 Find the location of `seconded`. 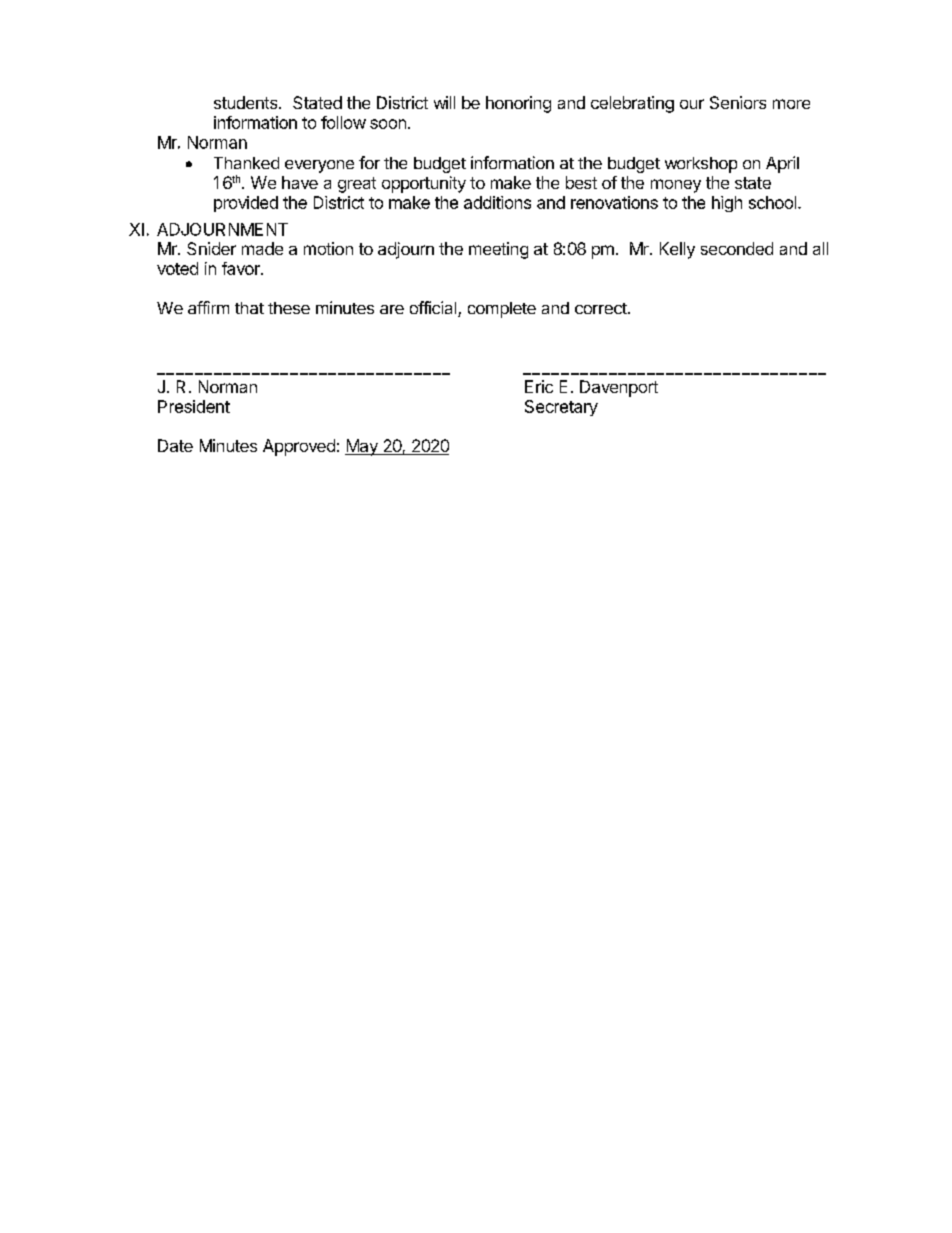

seconded is located at coordinates (737, 248).
